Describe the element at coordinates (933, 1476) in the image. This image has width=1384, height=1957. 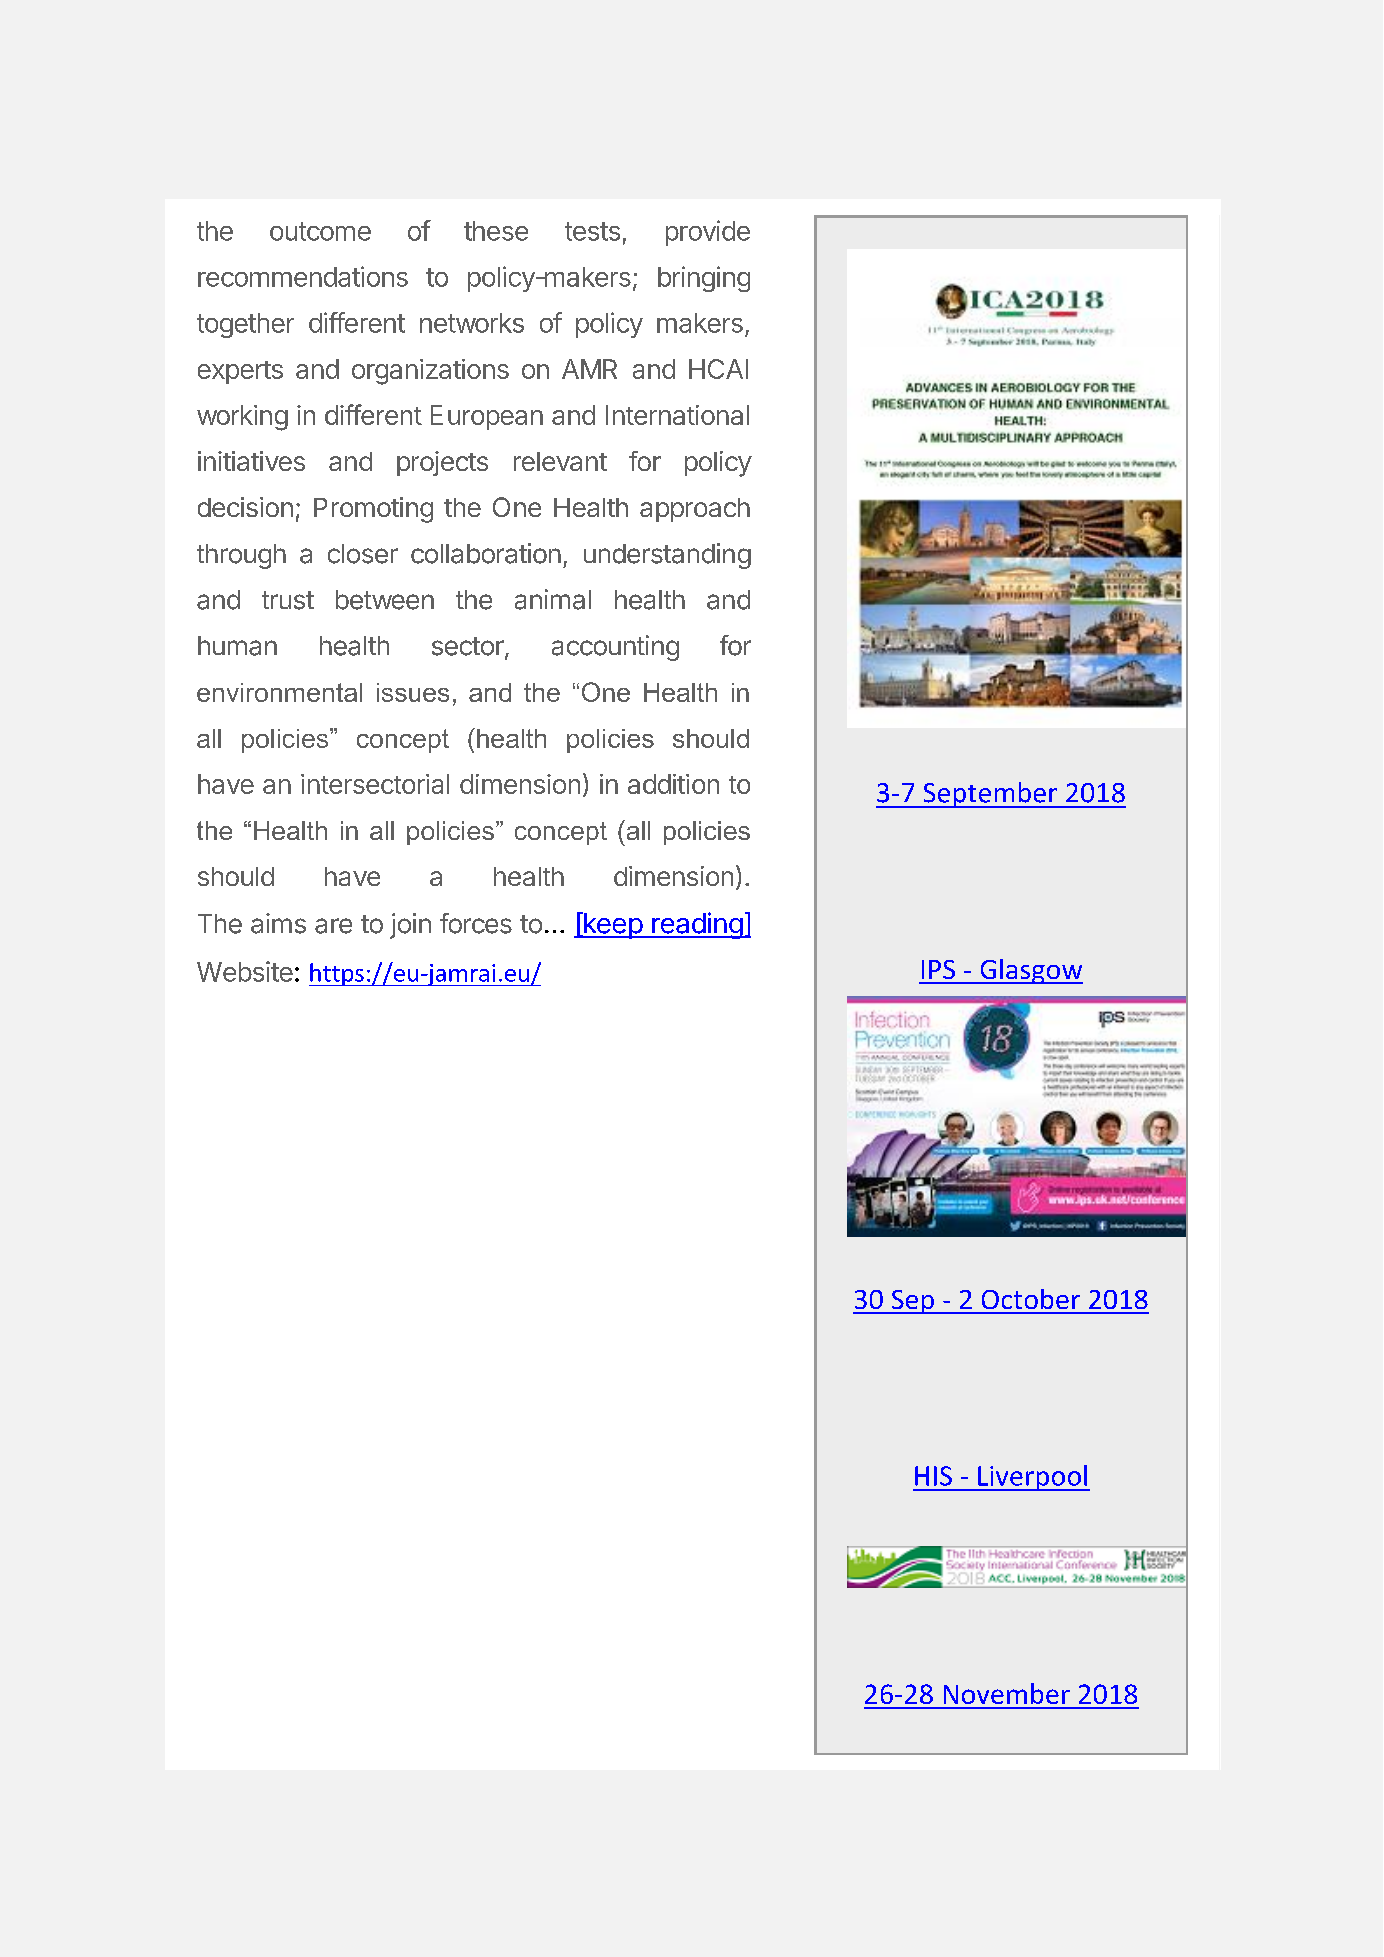
I see `HIS` at that location.
